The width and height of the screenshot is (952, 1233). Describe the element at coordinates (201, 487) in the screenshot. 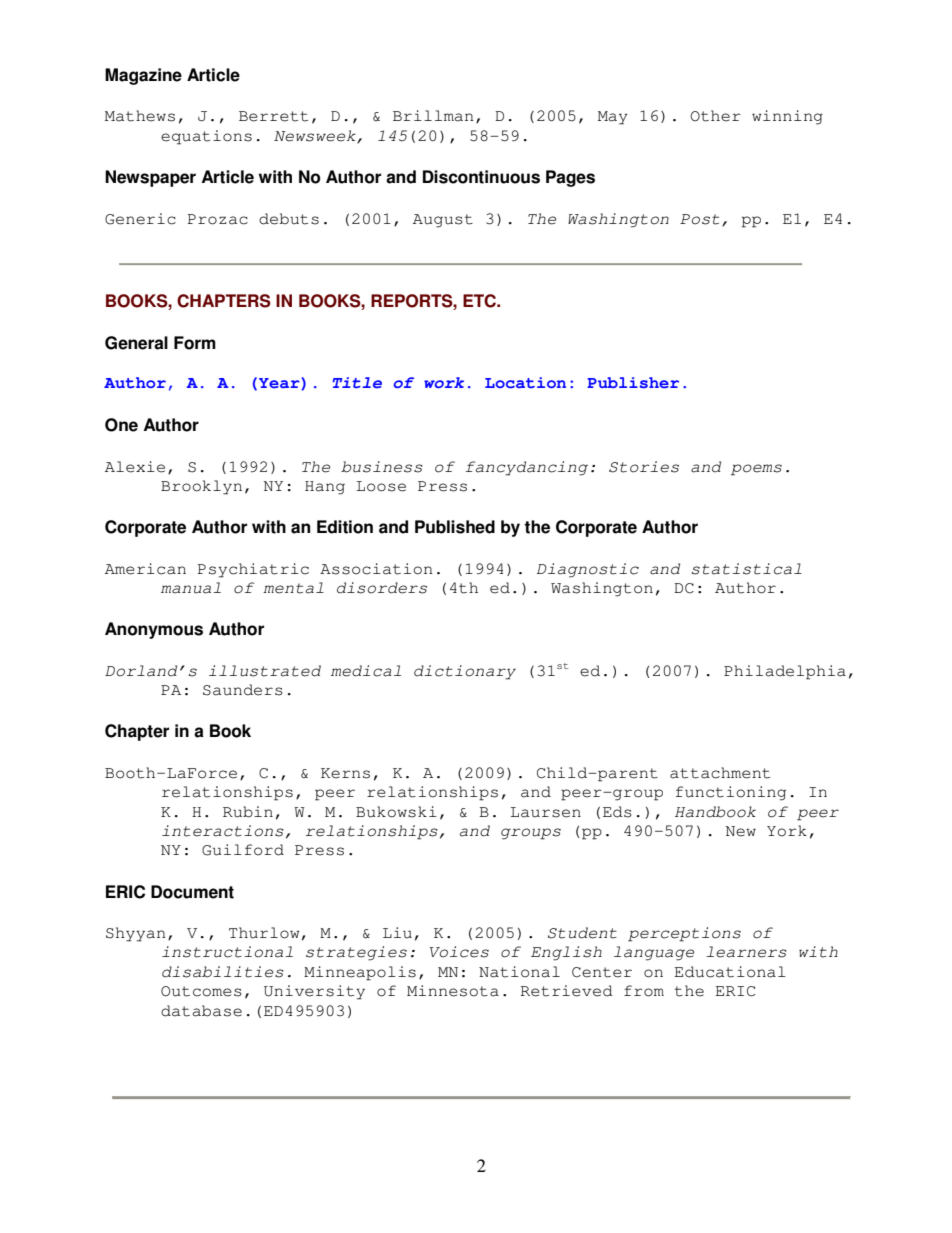

I see `Brooklyn` at that location.
